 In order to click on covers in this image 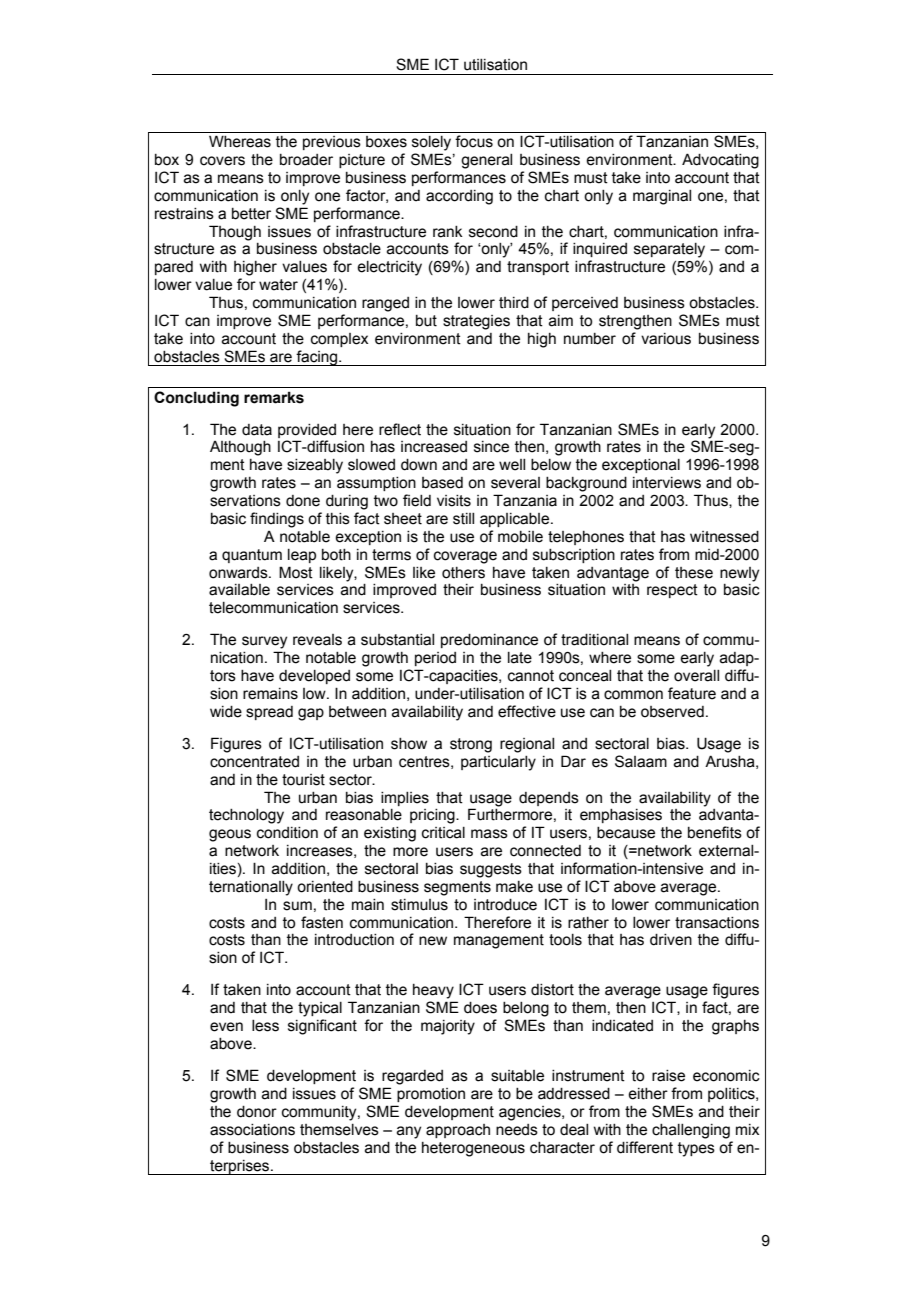, I will do `click(222, 161)`.
